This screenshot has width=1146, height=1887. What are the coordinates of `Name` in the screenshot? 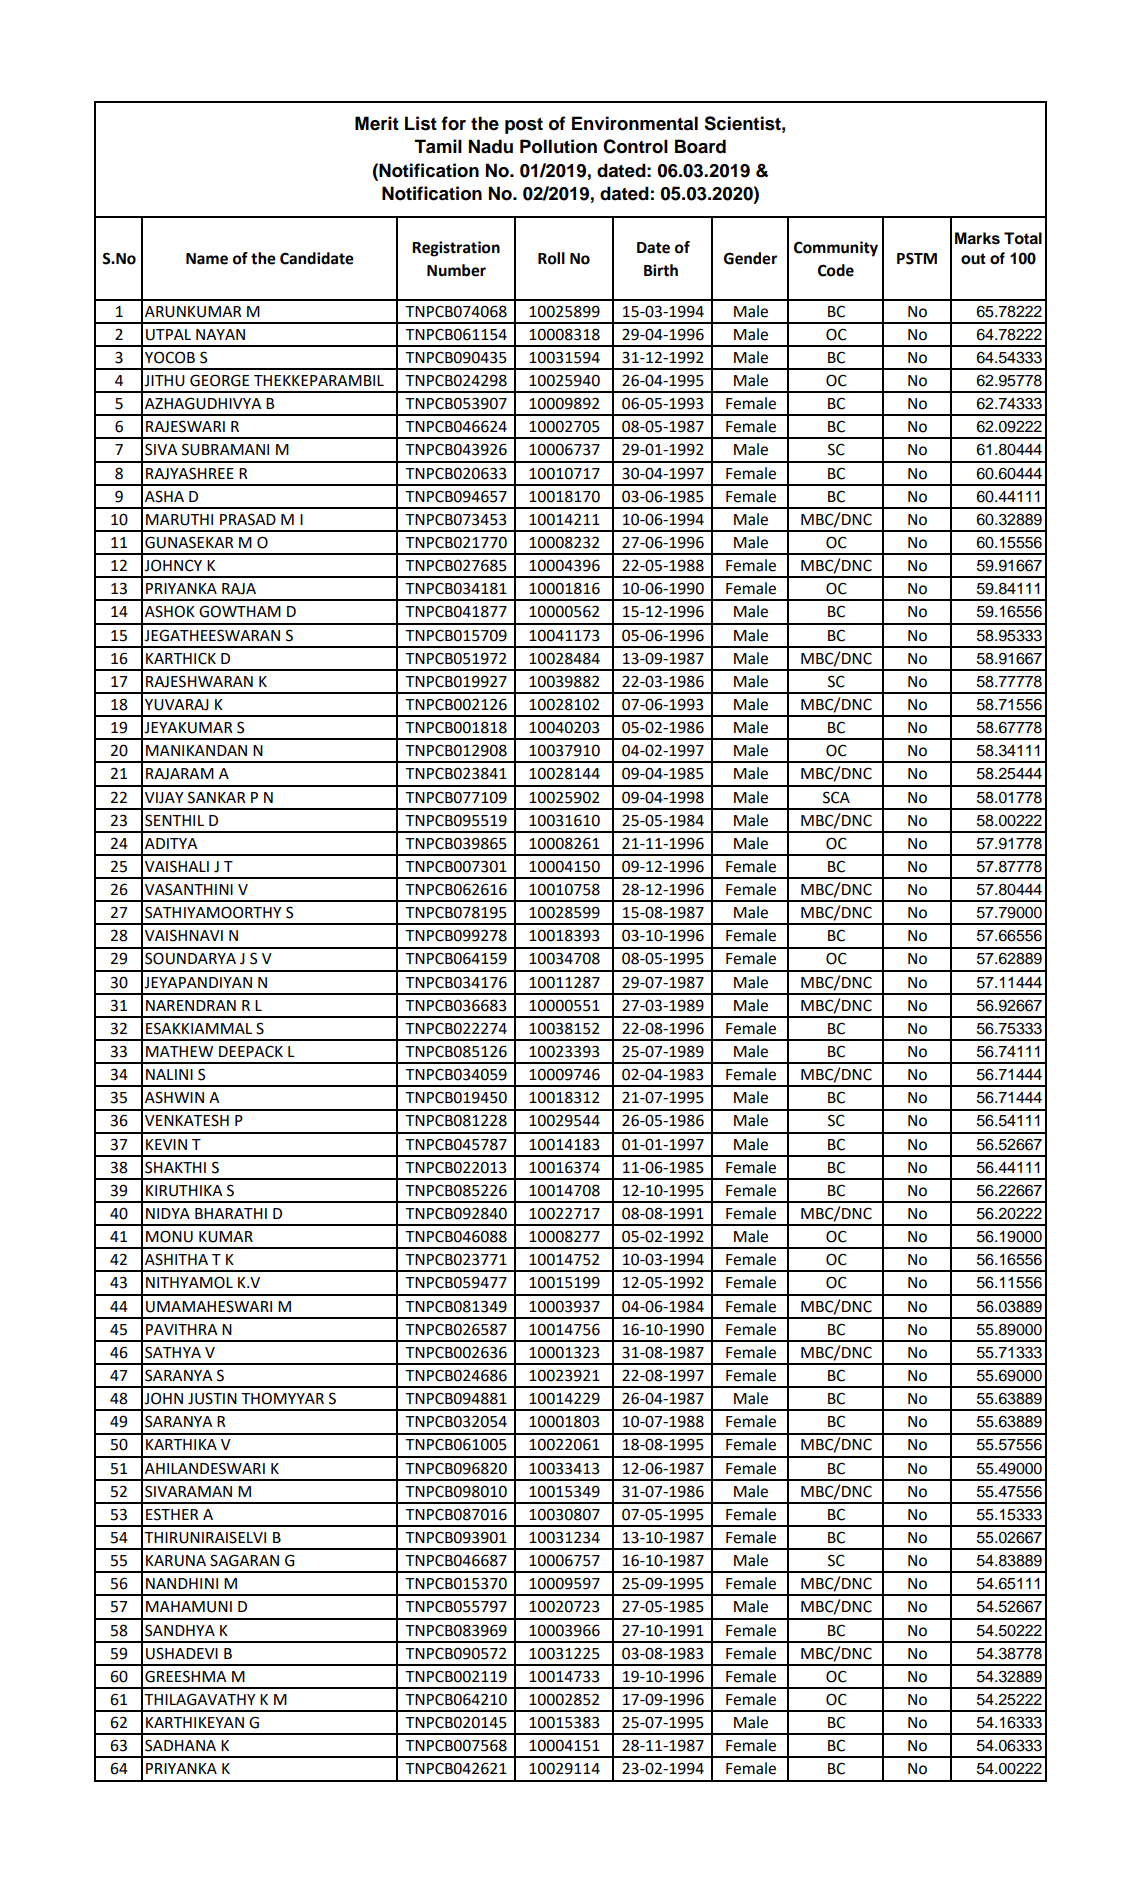 It's located at (207, 259).
